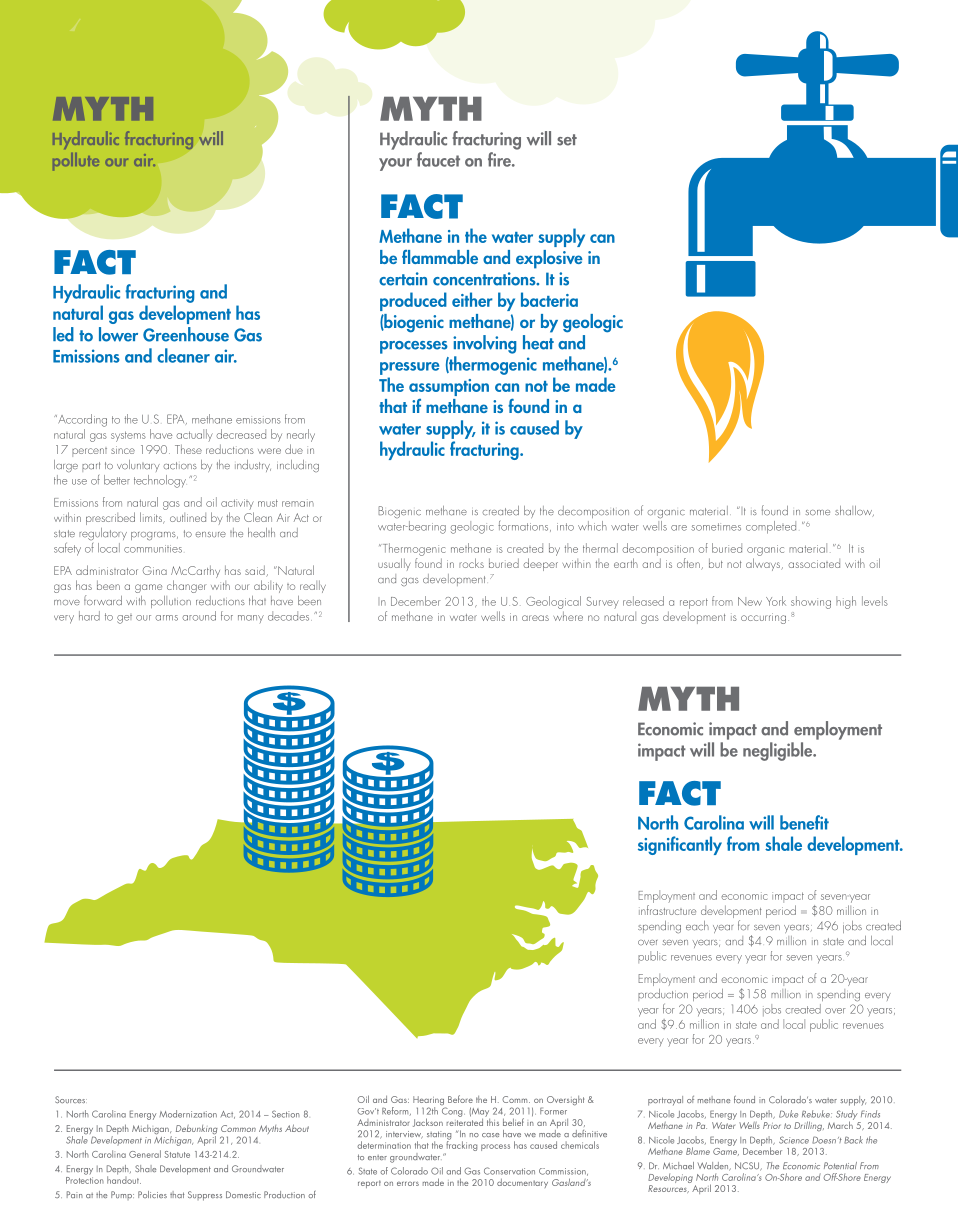 The height and width of the screenshot is (1232, 958). Describe the element at coordinates (794, 1140) in the screenshot. I see `Science` at that location.
